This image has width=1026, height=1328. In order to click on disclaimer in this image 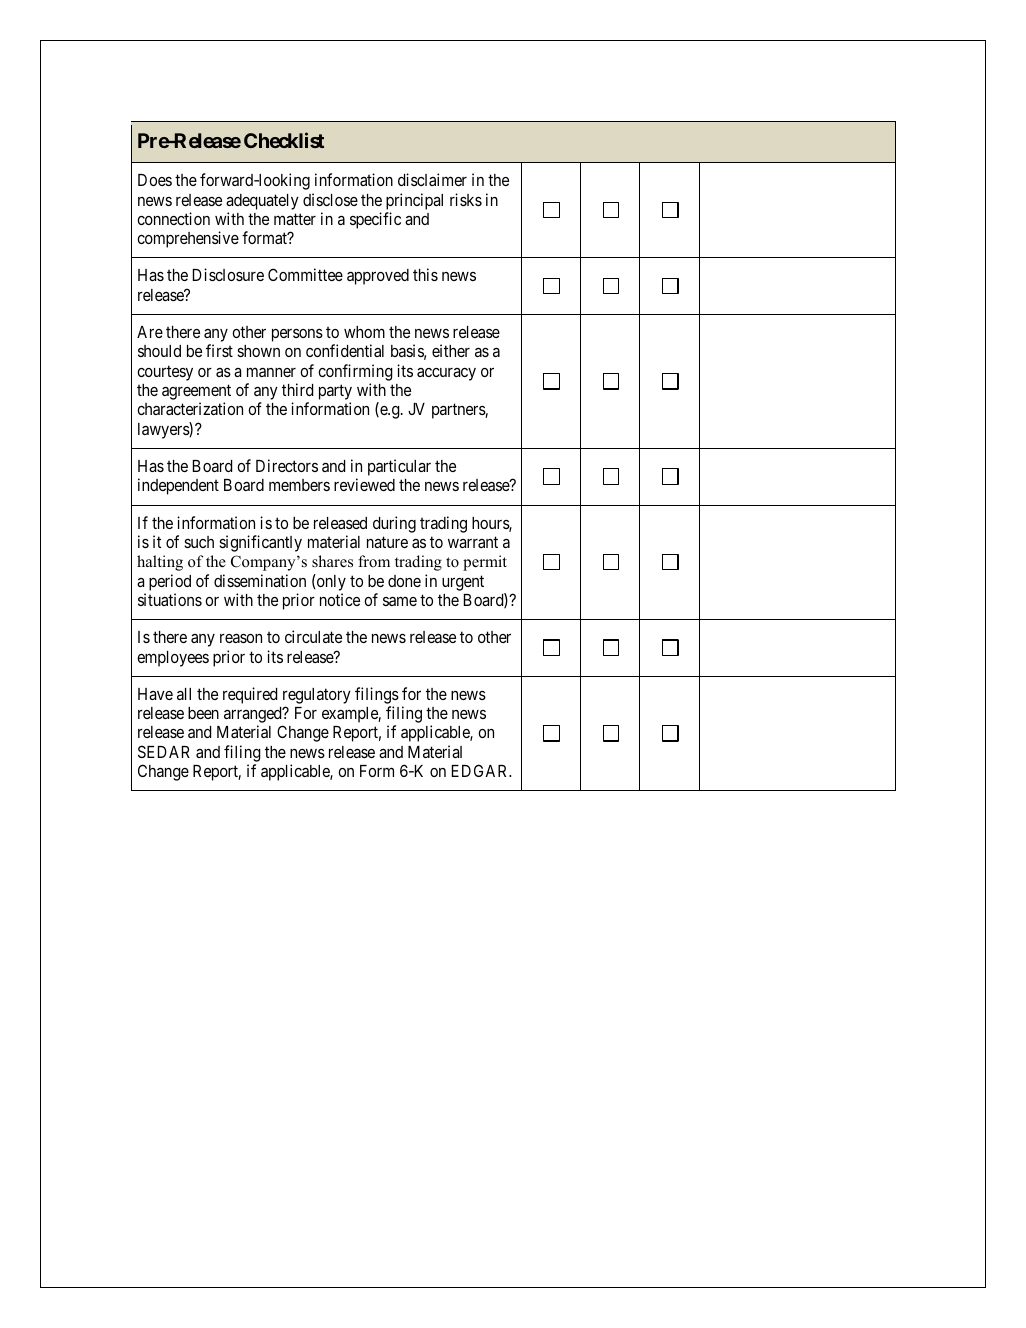, I will do `click(432, 179)`.
